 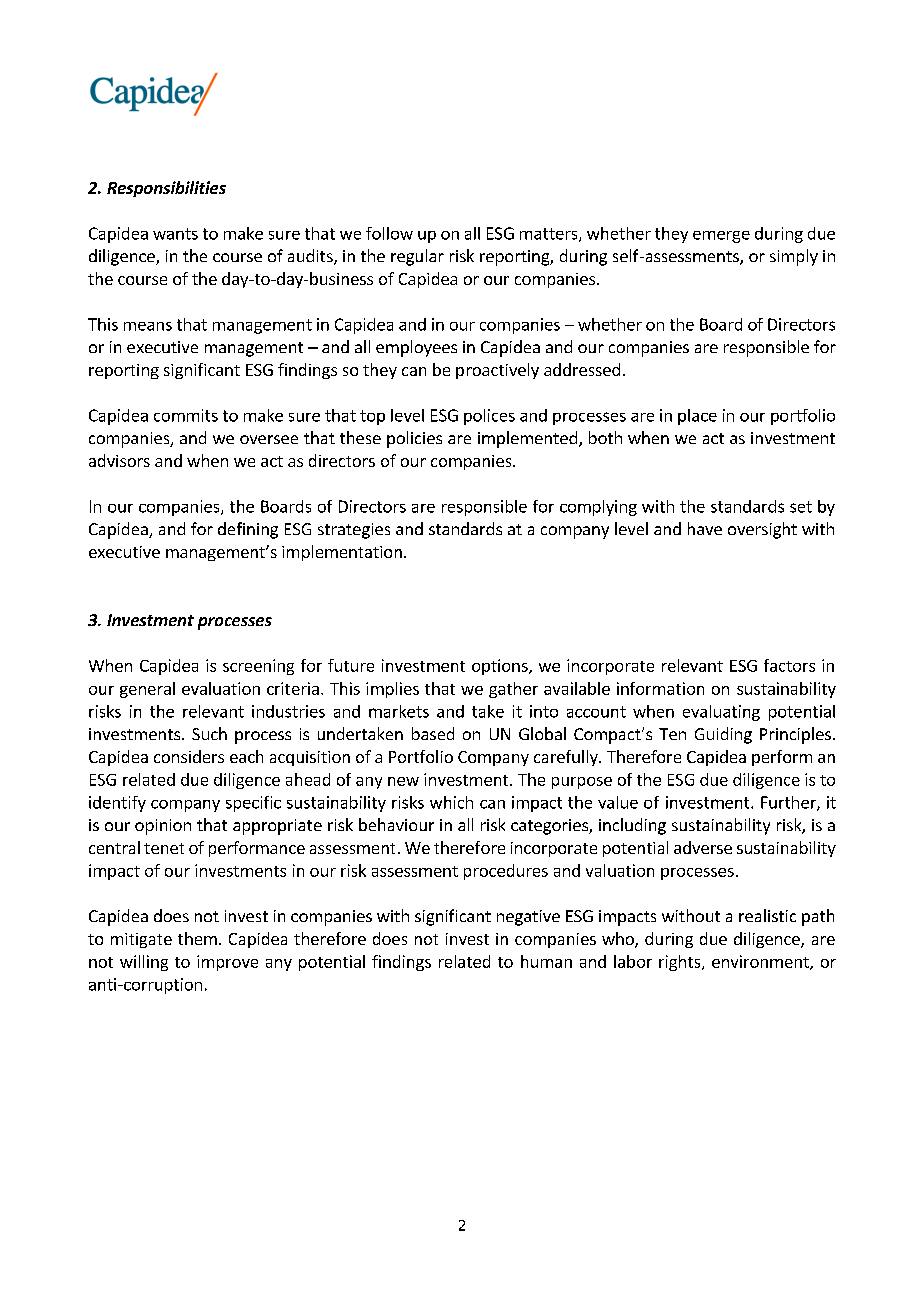 What do you see at coordinates (762, 530) in the screenshot?
I see `oversight` at bounding box center [762, 530].
